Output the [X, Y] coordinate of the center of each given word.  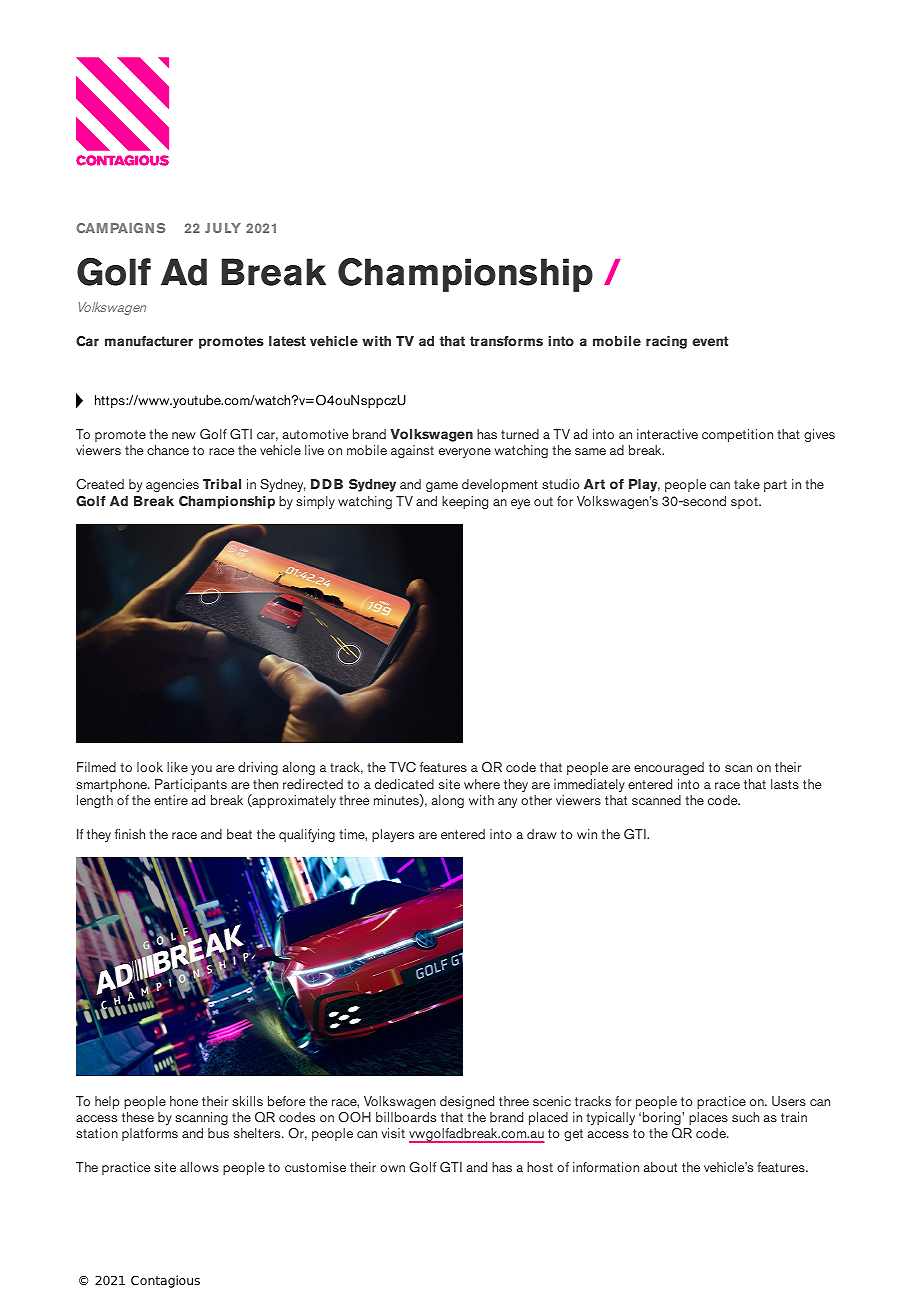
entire [171, 800]
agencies [172, 485]
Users [789, 1101]
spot [745, 503]
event [710, 341]
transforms [506, 341]
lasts [785, 784]
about [660, 1167]
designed [467, 1102]
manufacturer [149, 341]
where [482, 784]
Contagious [165, 1281]
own [392, 1168]
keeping [465, 502]
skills [247, 1101]
